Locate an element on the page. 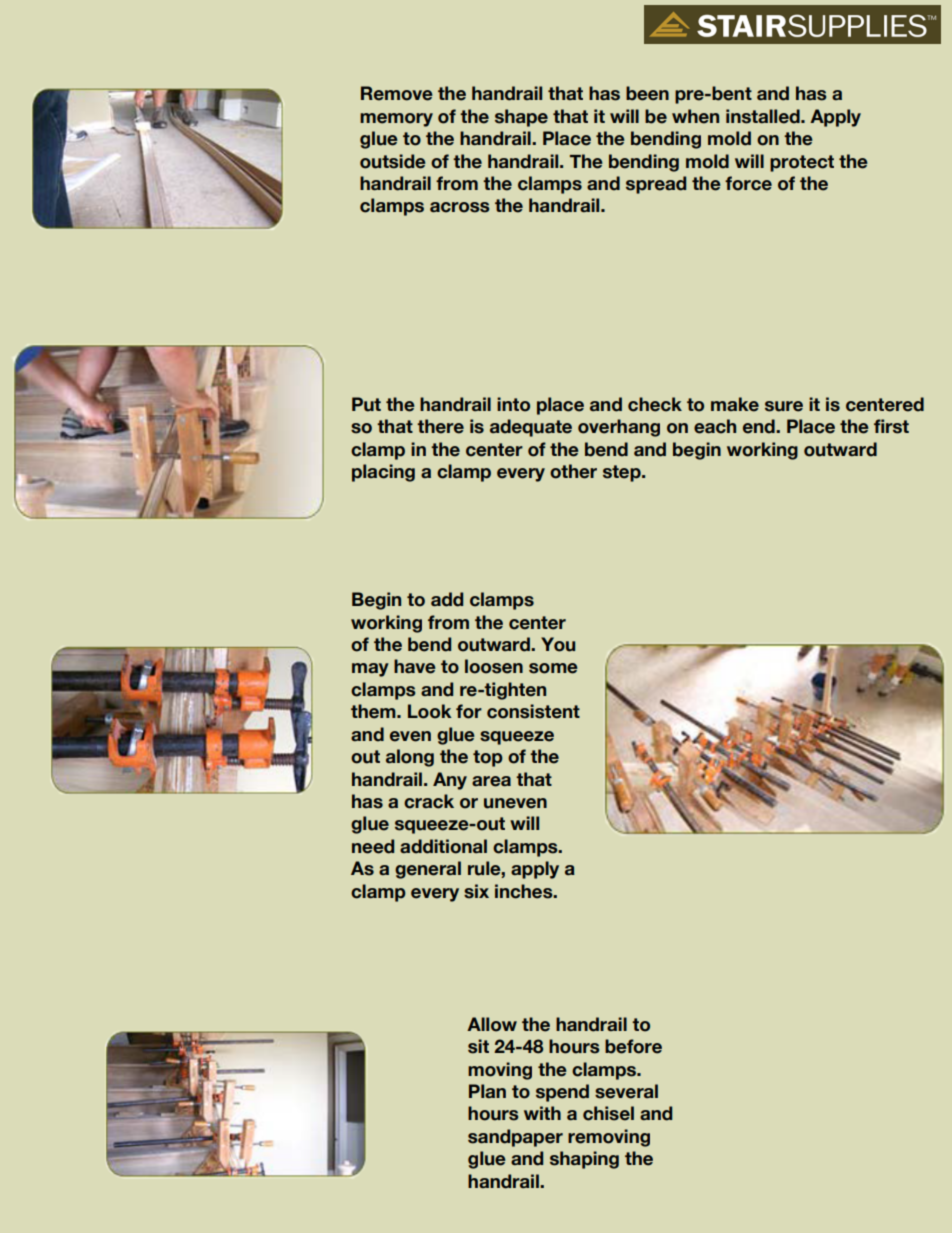  sure is located at coordinates (784, 406).
